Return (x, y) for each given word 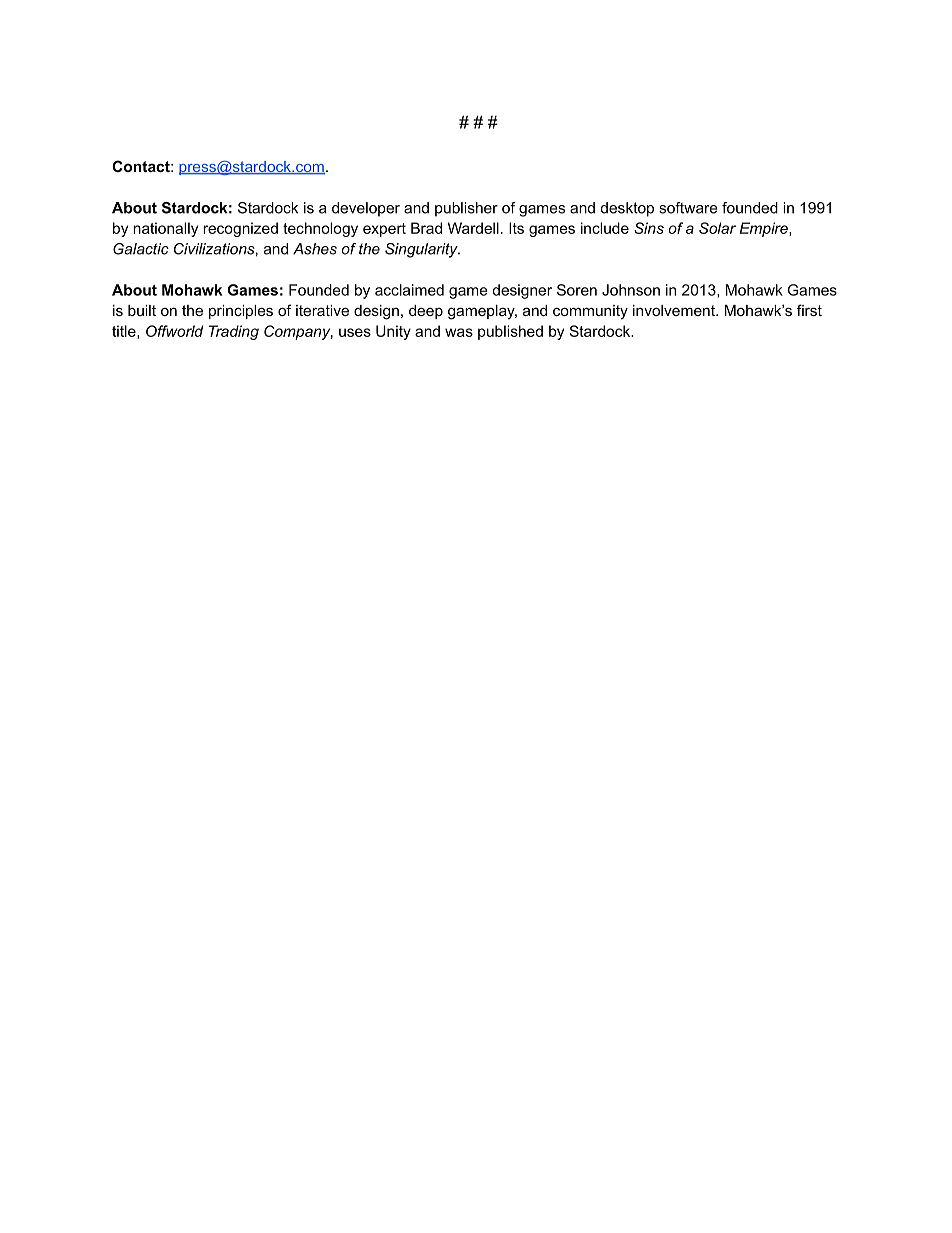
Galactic (141, 249)
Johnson (631, 290)
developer (366, 209)
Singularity (422, 250)
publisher (466, 209)
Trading (234, 332)
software (688, 208)
